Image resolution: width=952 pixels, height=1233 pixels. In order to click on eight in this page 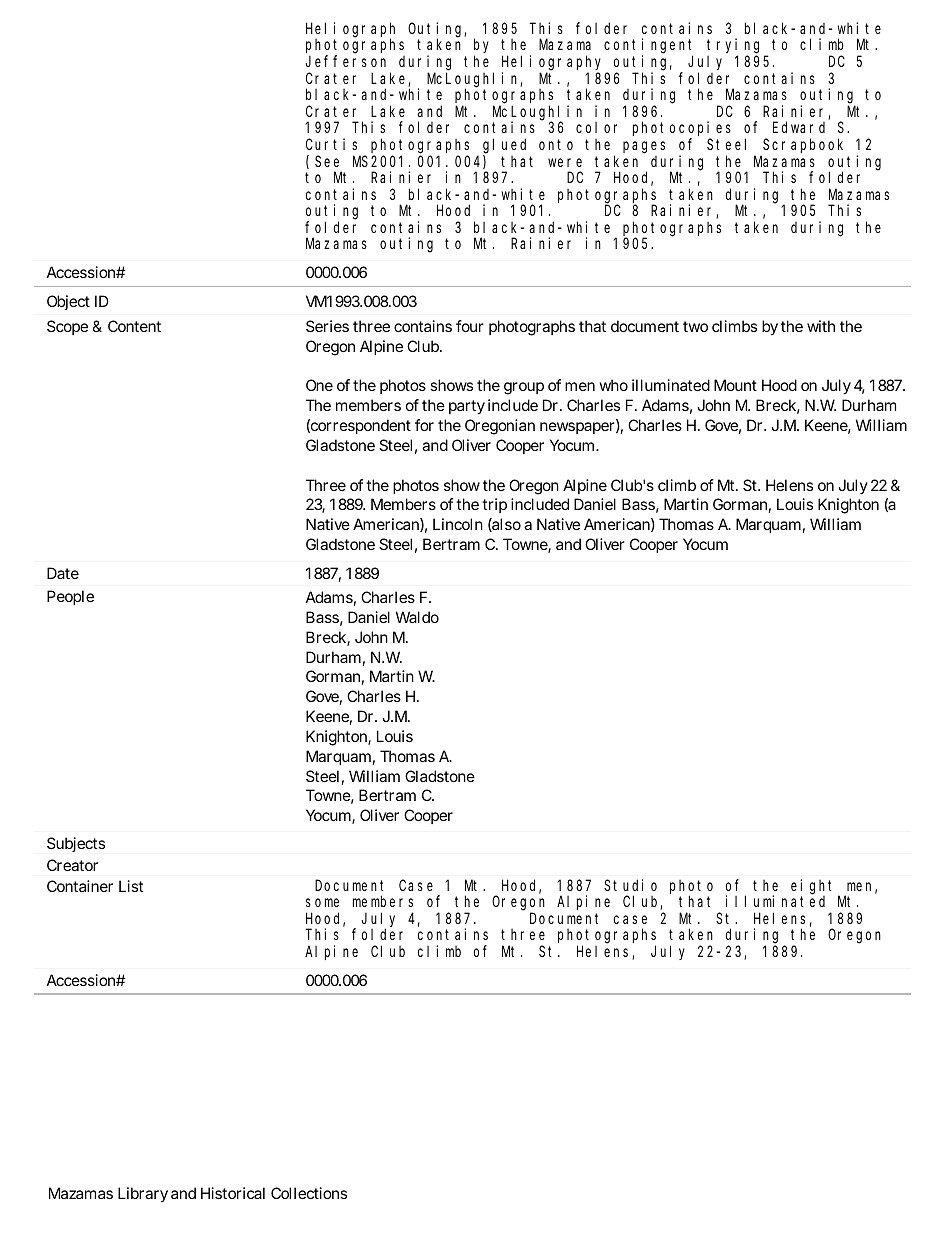, I will do `click(815, 887)`.
